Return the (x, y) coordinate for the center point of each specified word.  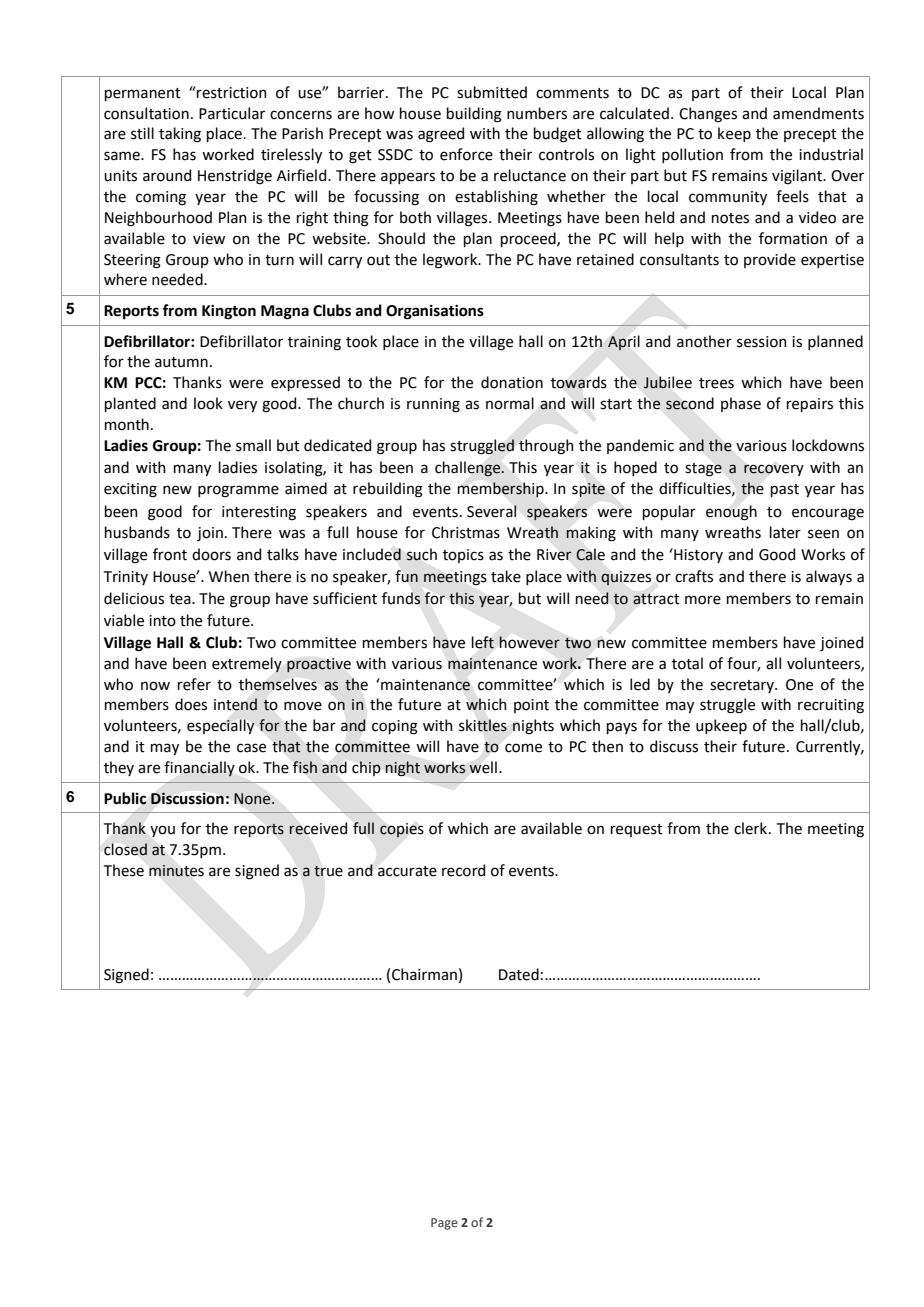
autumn (181, 362)
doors (211, 554)
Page (444, 1224)
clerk (750, 828)
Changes (708, 115)
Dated (519, 974)
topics (463, 556)
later (785, 532)
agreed (441, 135)
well (483, 767)
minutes (176, 871)
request (637, 830)
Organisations (435, 312)
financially (199, 769)
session (762, 342)
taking (180, 135)
